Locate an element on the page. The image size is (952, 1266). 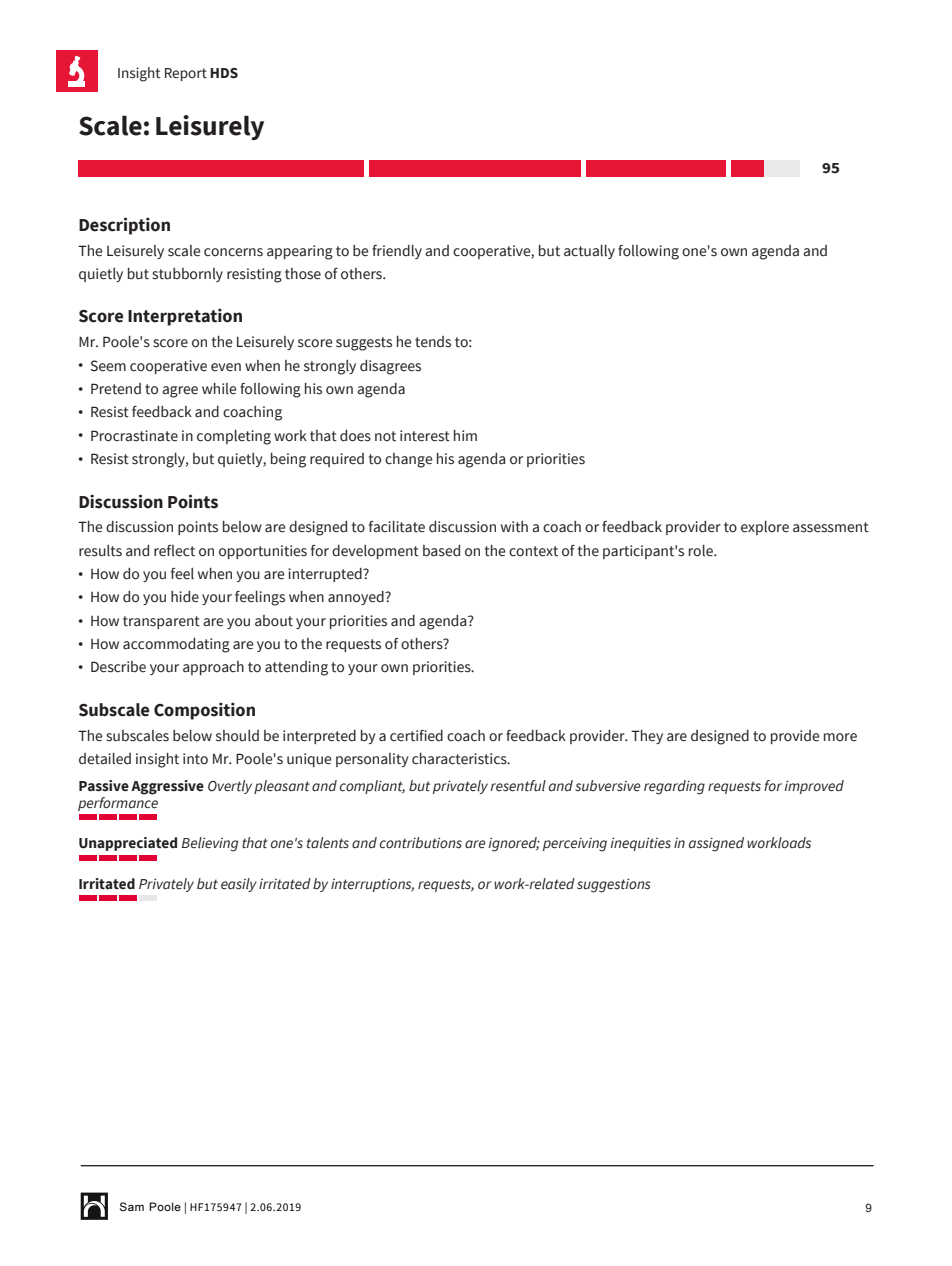
based is located at coordinates (441, 551).
